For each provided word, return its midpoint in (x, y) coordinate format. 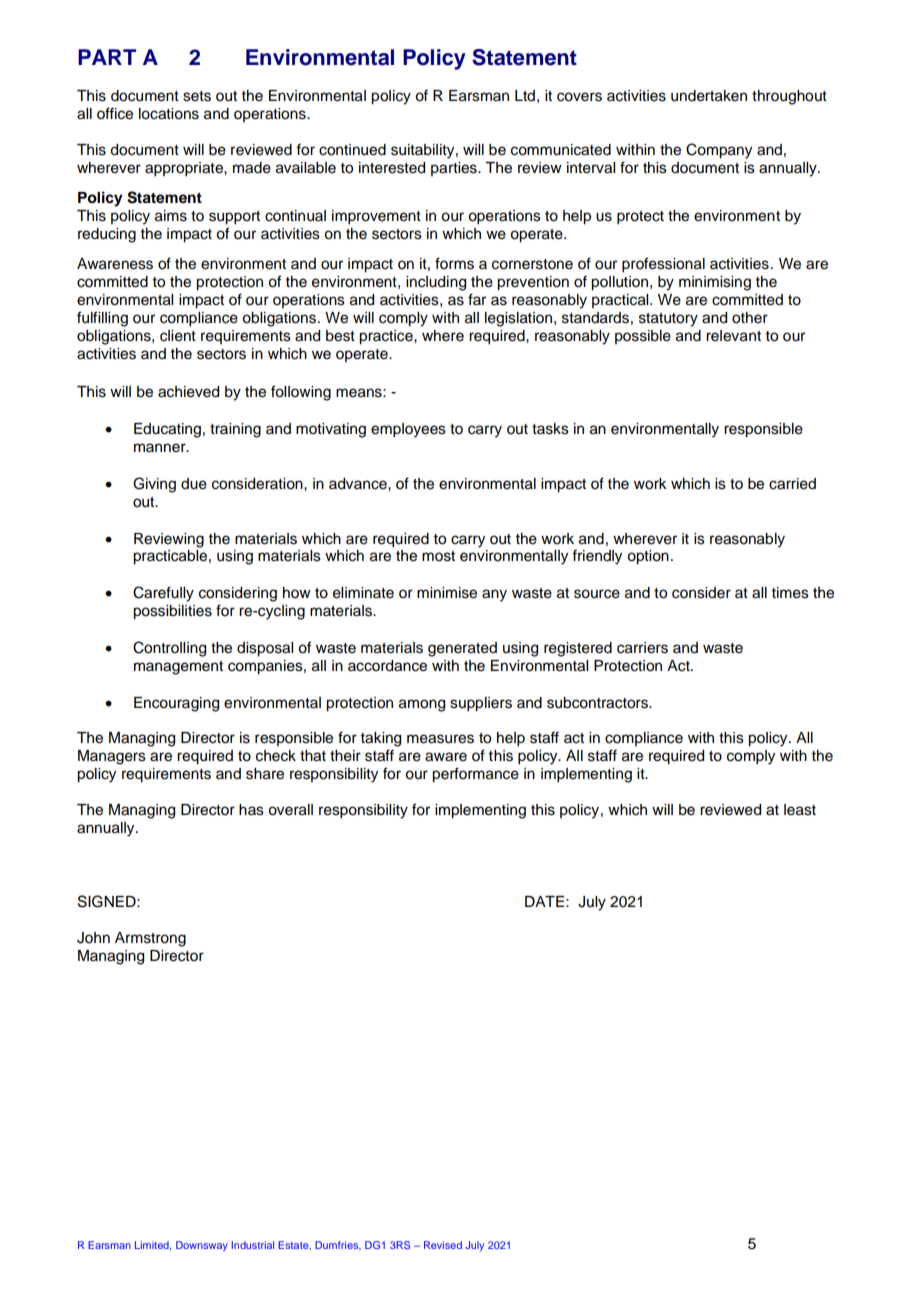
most (438, 556)
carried (792, 484)
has (251, 810)
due (194, 484)
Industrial (253, 1245)
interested (392, 168)
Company (719, 151)
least (800, 810)
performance (475, 775)
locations (169, 114)
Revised (443, 1245)
